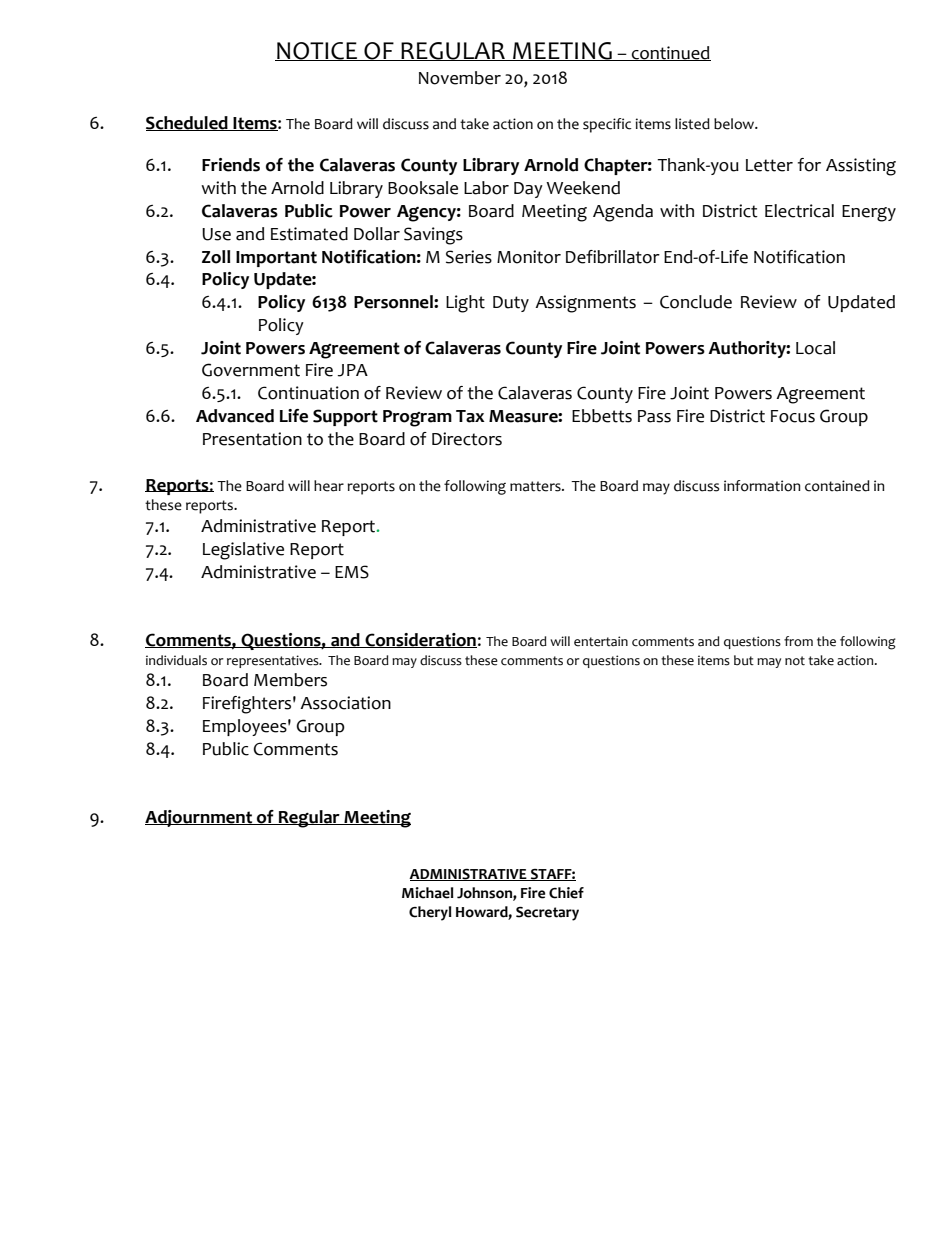  Describe the element at coordinates (460, 78) in the image. I see `November` at that location.
